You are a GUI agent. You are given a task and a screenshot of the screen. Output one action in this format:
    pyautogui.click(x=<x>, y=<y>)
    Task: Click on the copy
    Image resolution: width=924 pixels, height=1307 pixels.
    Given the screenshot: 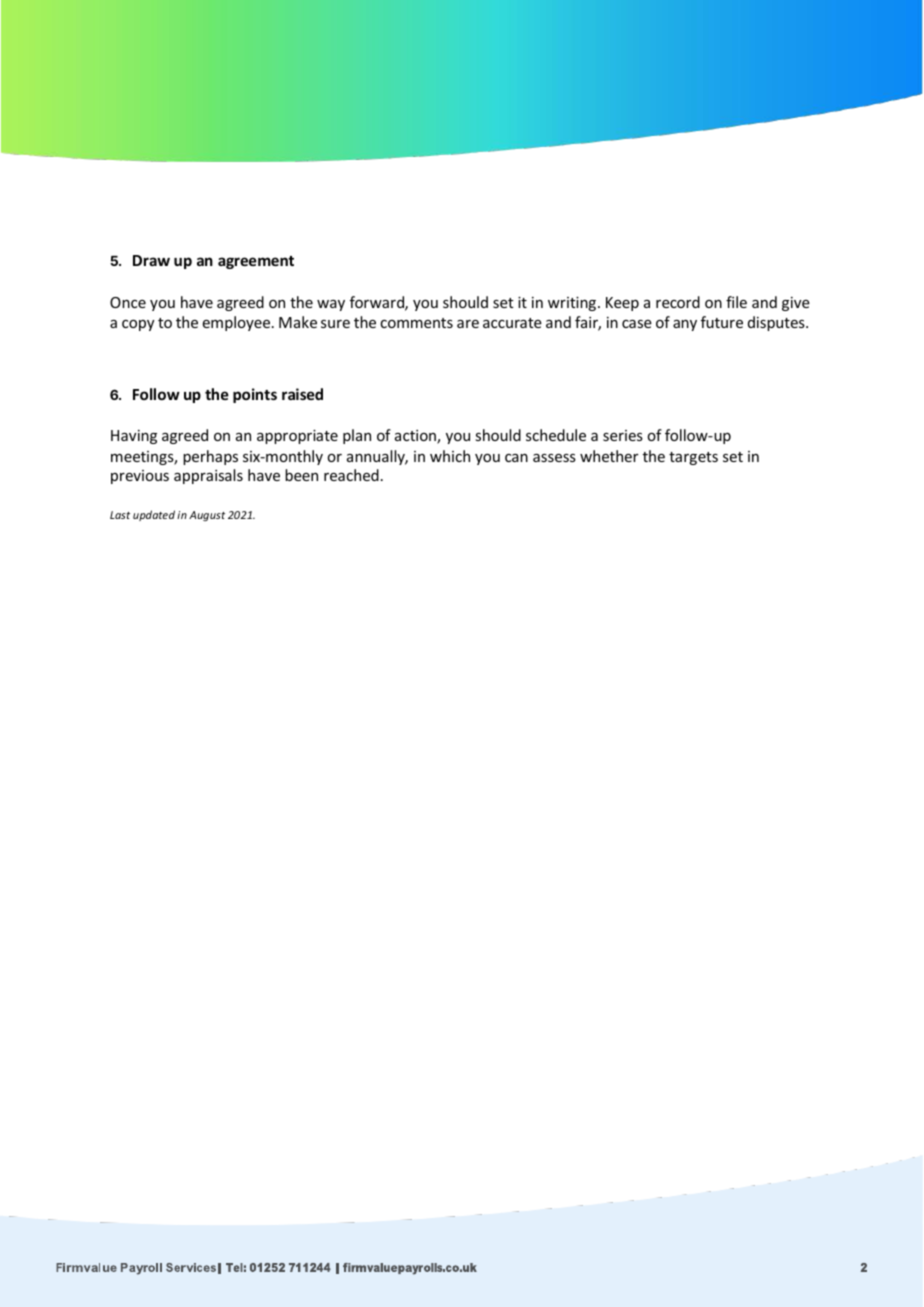 What is the action you would take?
    pyautogui.click(x=138, y=325)
